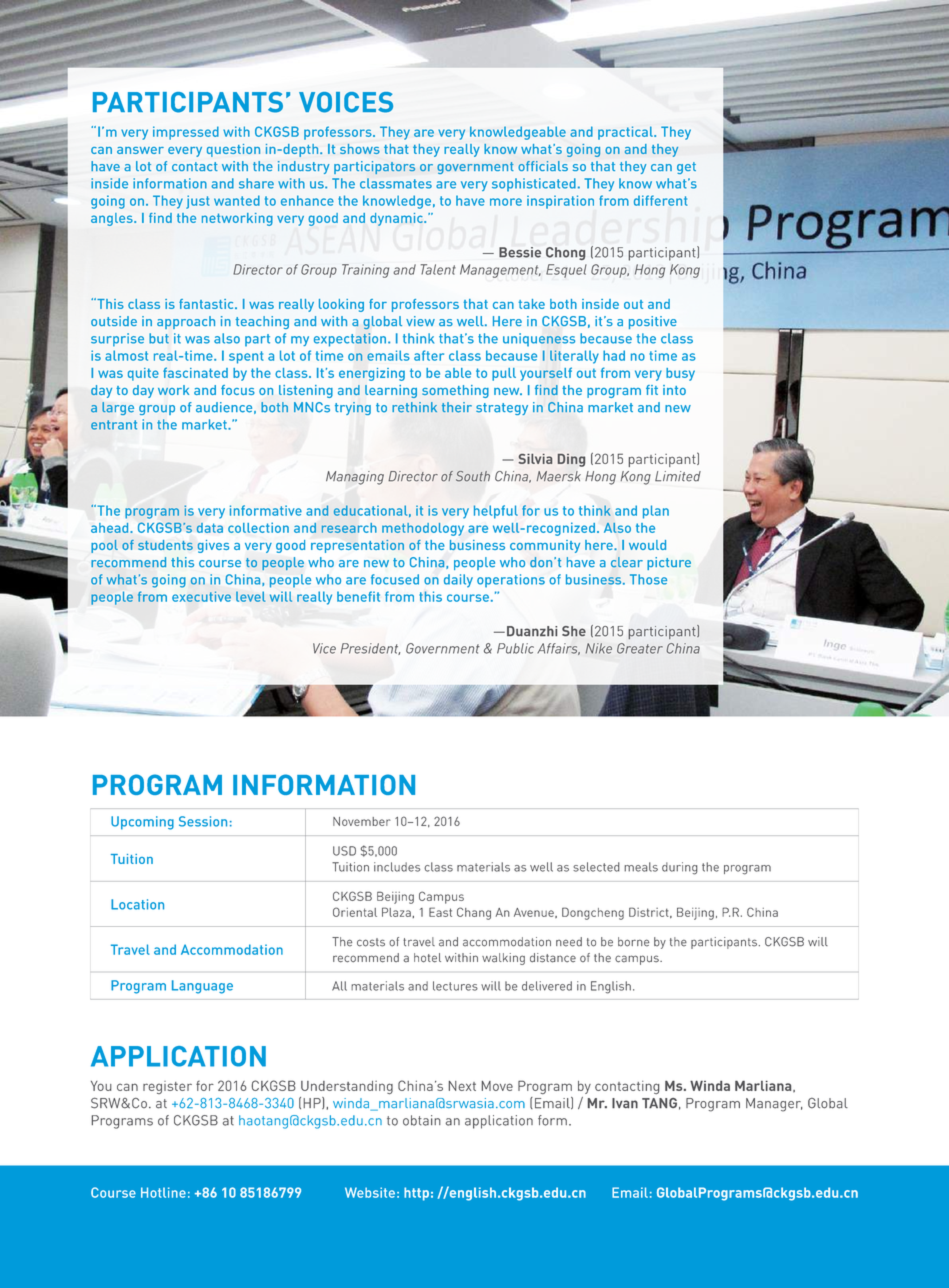  What do you see at coordinates (473, 476) in the page?
I see `South` at bounding box center [473, 476].
